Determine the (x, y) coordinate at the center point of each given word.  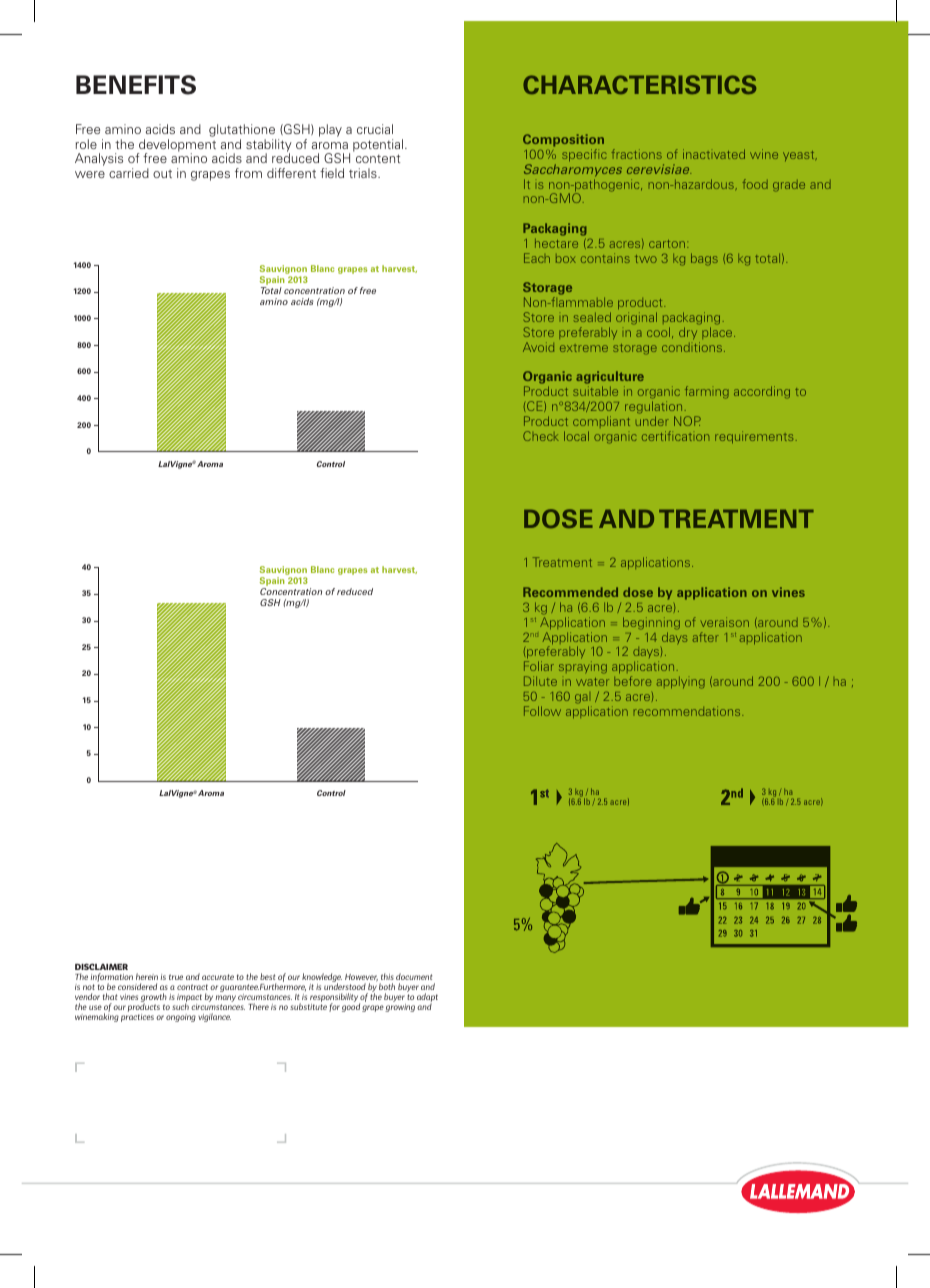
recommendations (688, 711)
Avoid (538, 347)
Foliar (539, 666)
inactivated (714, 154)
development (176, 146)
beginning (651, 623)
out (162, 174)
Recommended (570, 592)
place (718, 333)
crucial (375, 129)
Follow (542, 711)
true (176, 977)
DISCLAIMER (101, 966)
